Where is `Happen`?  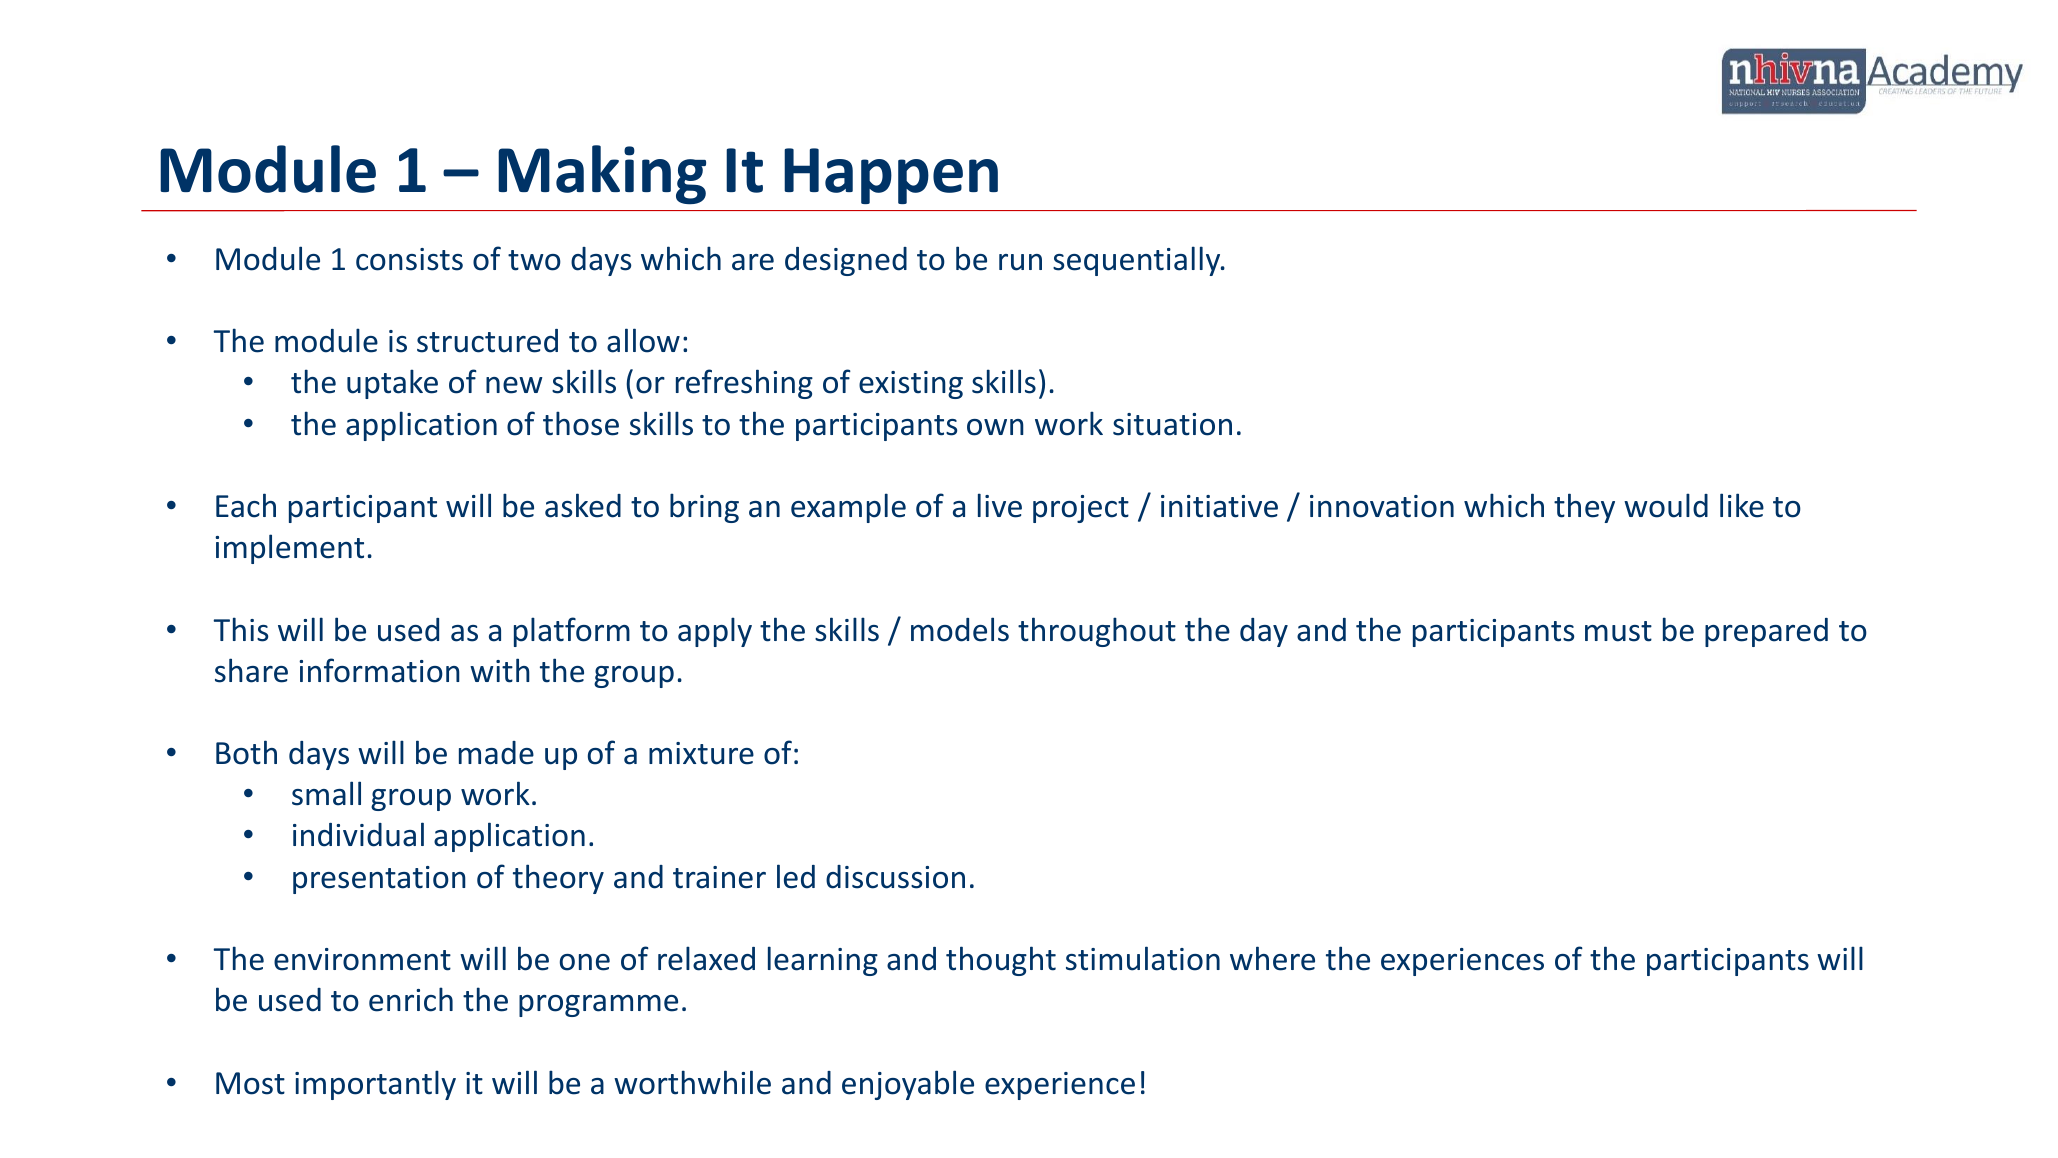
Happen is located at coordinates (891, 176).
